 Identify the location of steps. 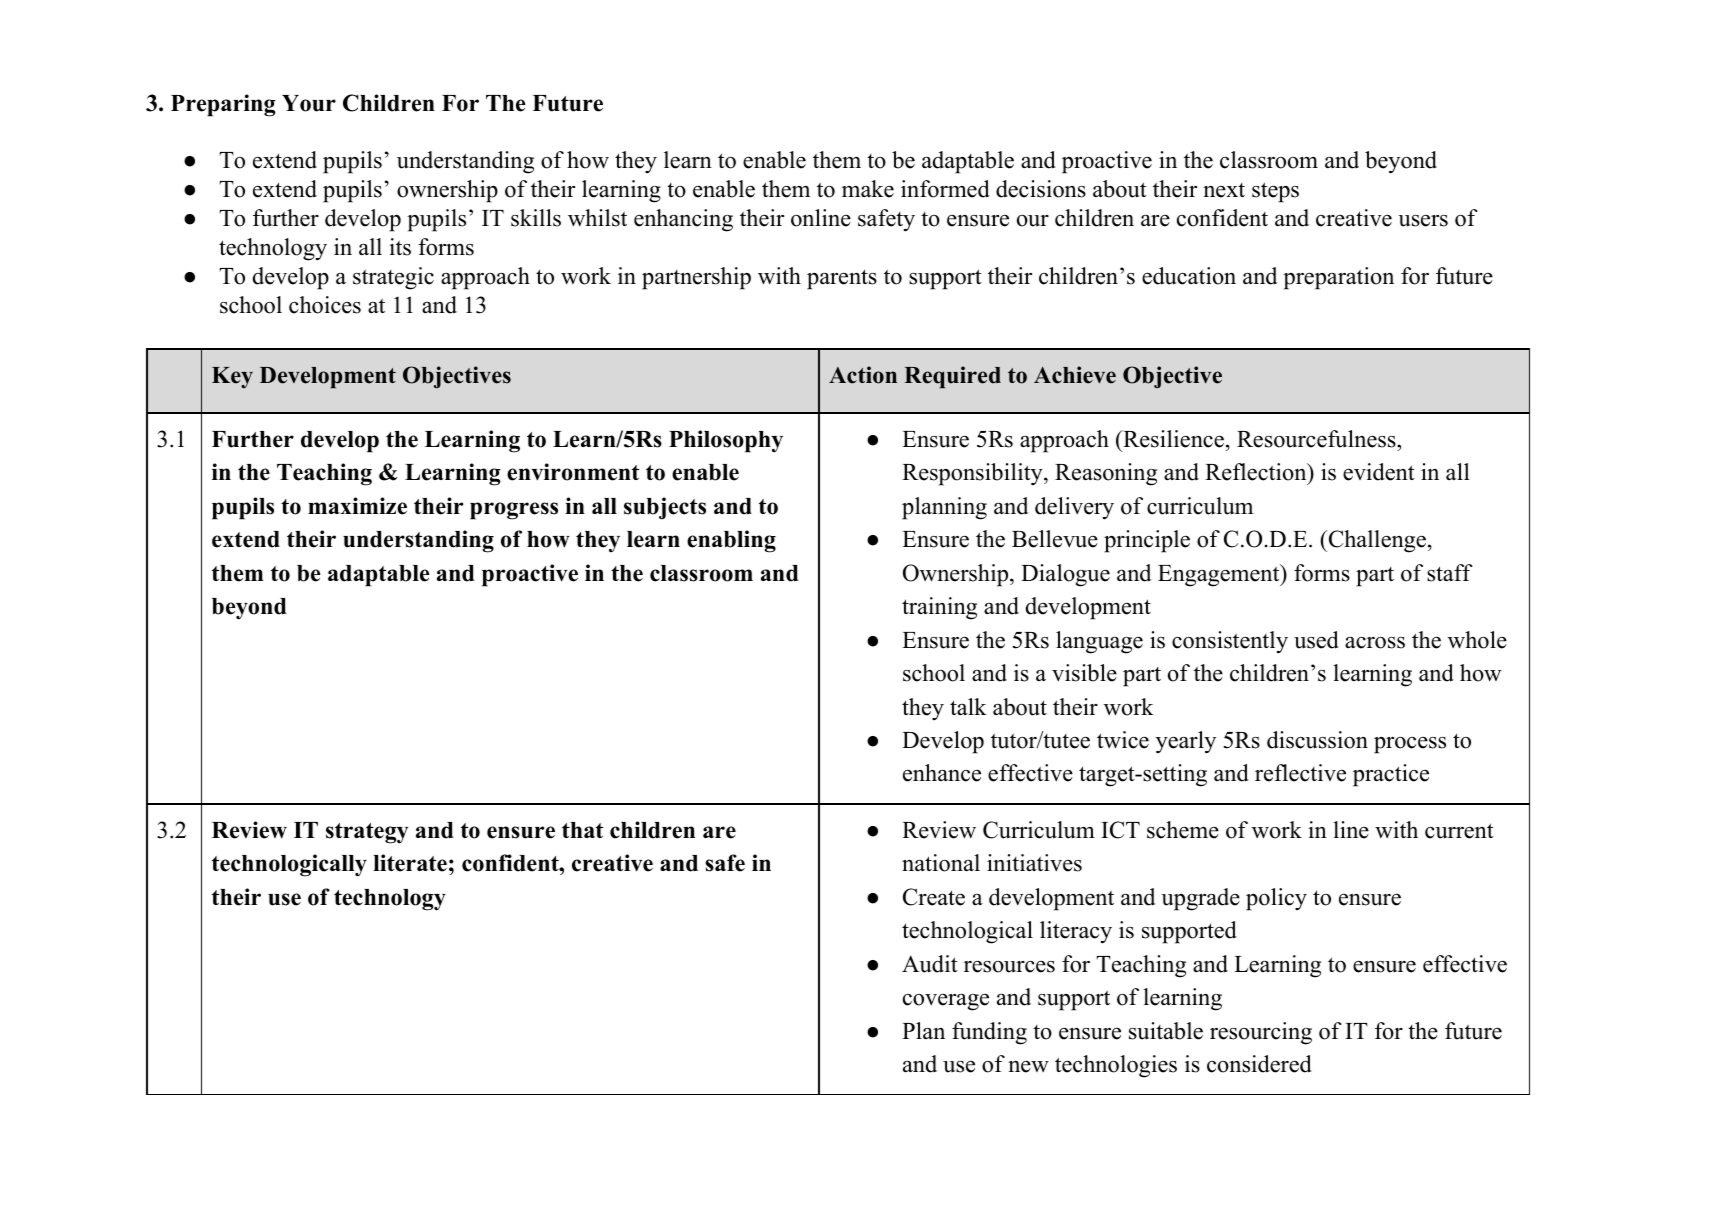
(1275, 192).
